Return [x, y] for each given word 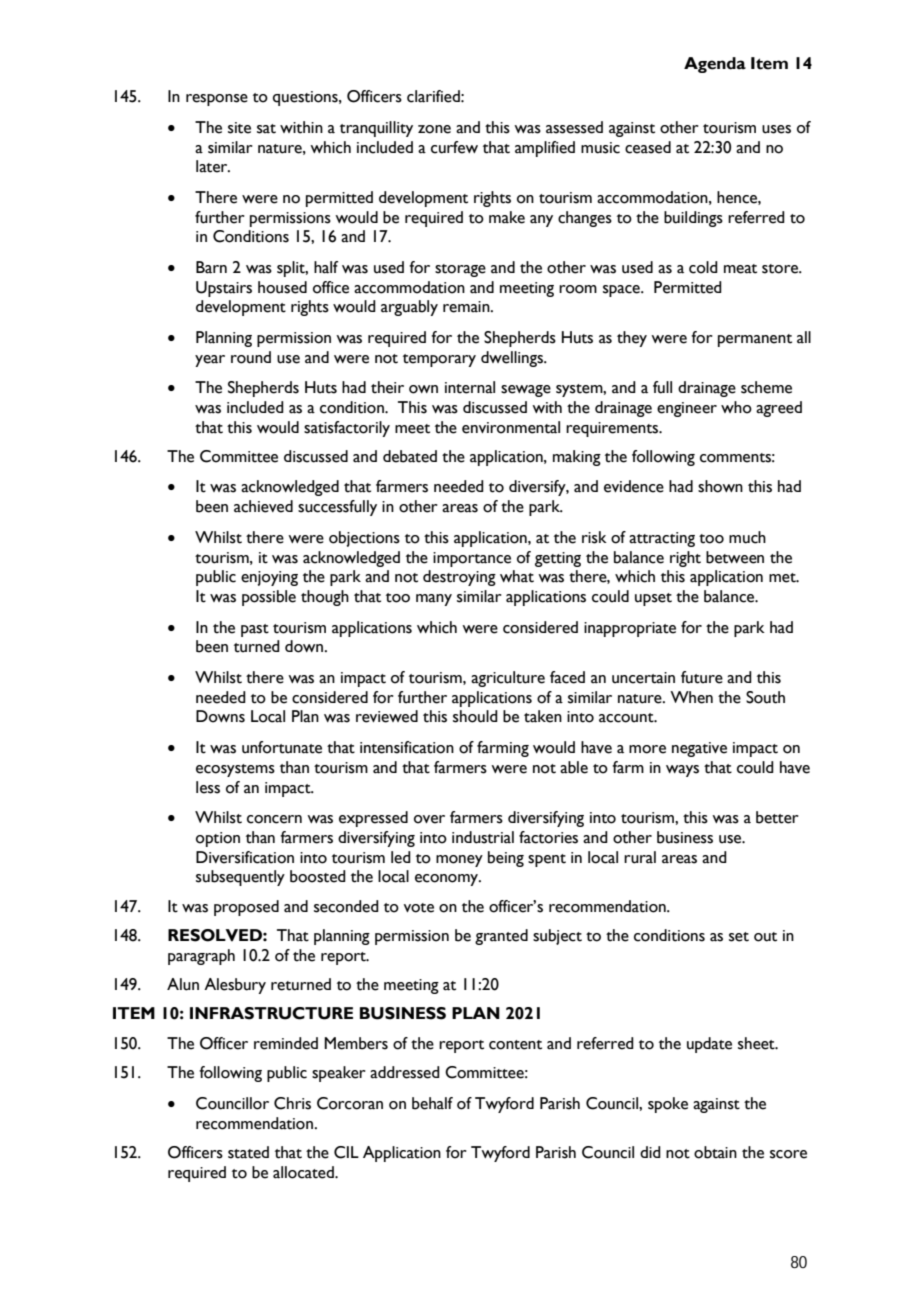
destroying [459, 578]
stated [248, 1152]
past [255, 630]
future [702, 677]
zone [434, 129]
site [239, 128]
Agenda [715, 65]
